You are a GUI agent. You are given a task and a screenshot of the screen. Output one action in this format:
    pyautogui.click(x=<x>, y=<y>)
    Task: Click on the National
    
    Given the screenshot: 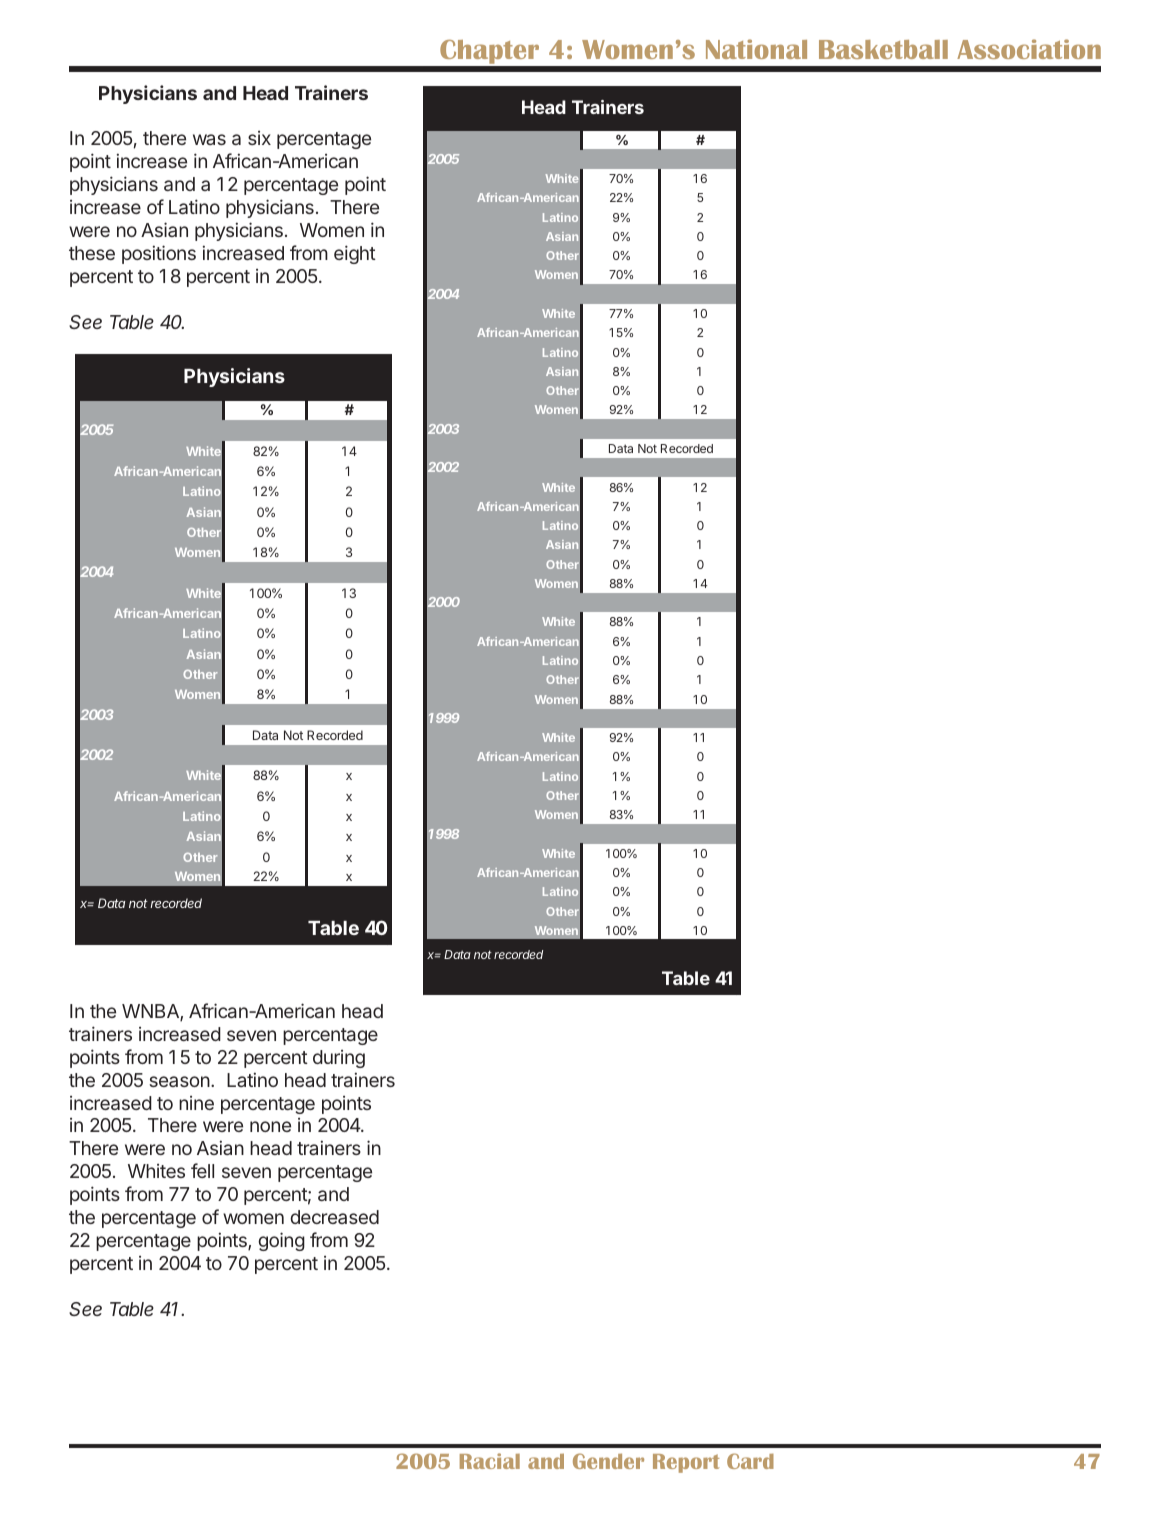 What is the action you would take?
    pyautogui.click(x=756, y=49)
